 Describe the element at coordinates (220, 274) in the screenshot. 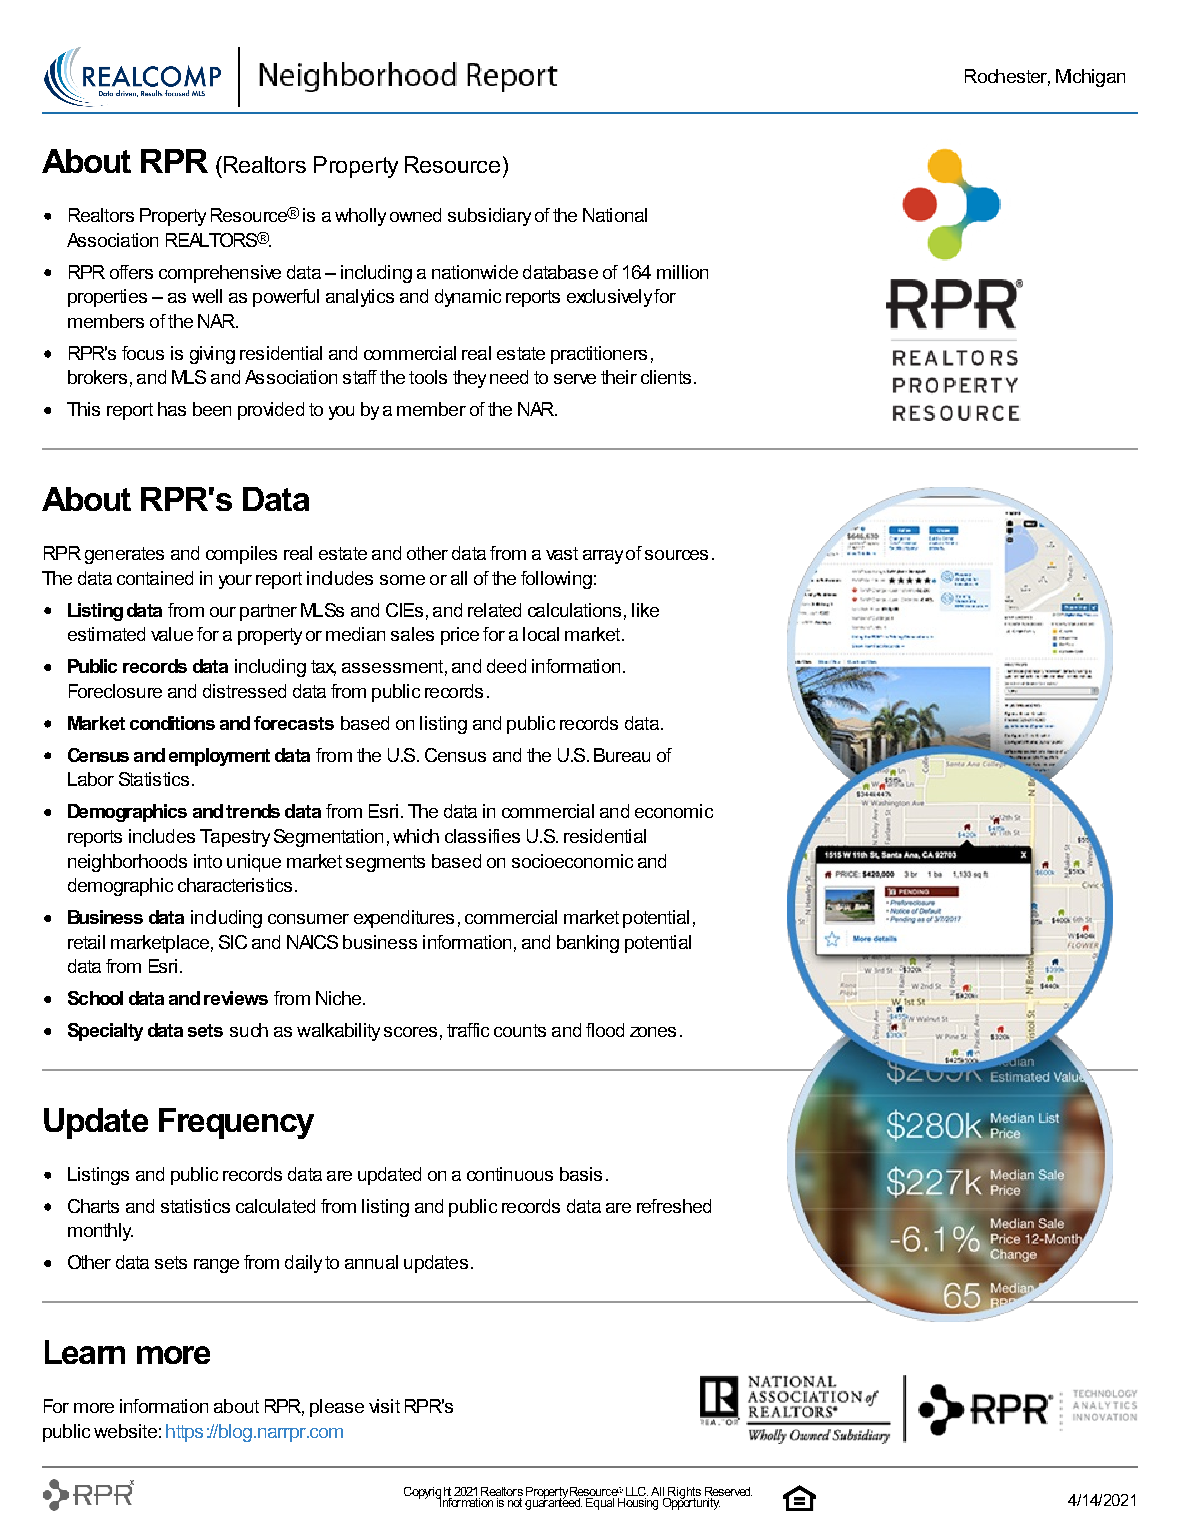

I see `comprehensive` at that location.
